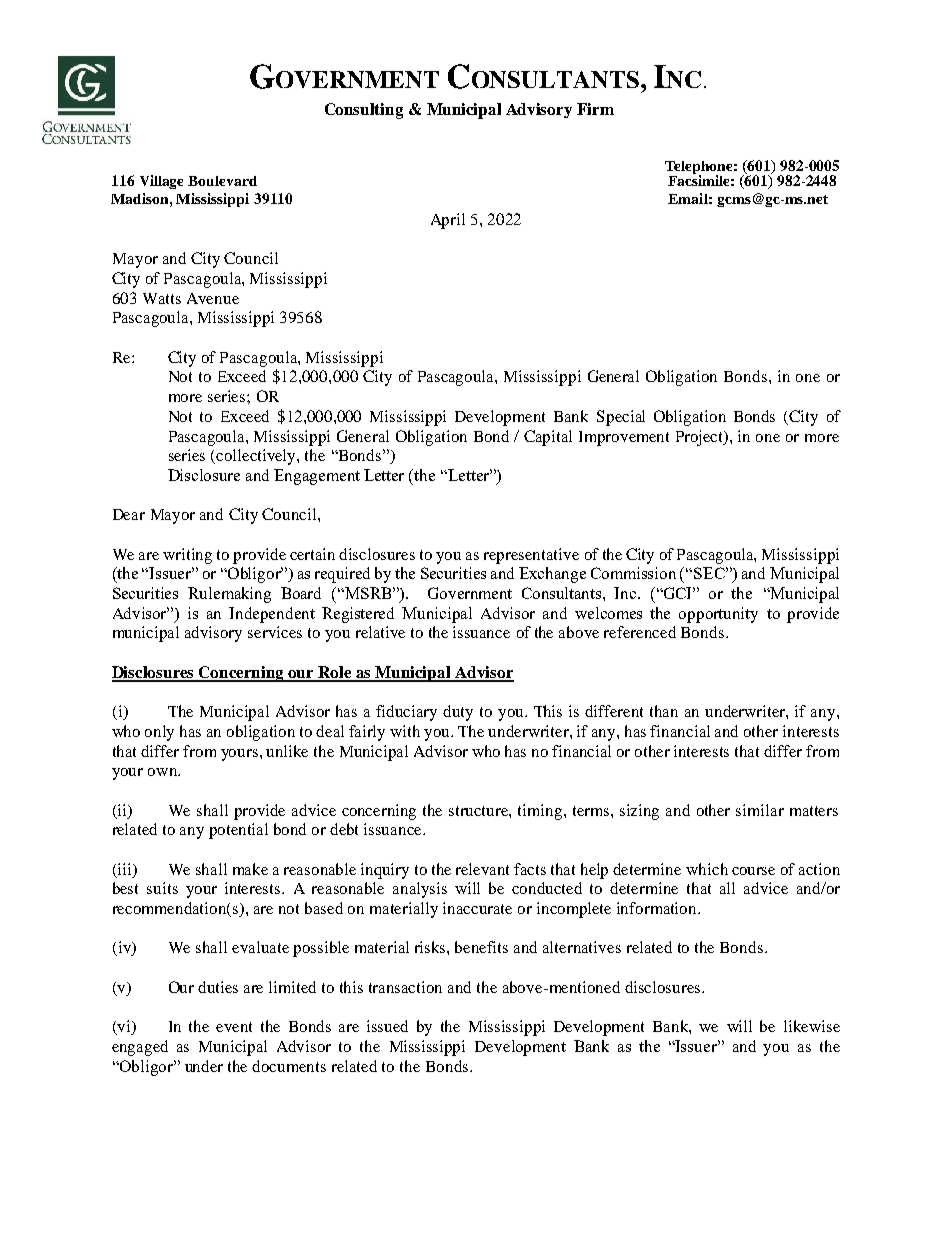 The height and width of the document is (1233, 952). Describe the element at coordinates (482, 869) in the document. I see `relevant` at that location.
